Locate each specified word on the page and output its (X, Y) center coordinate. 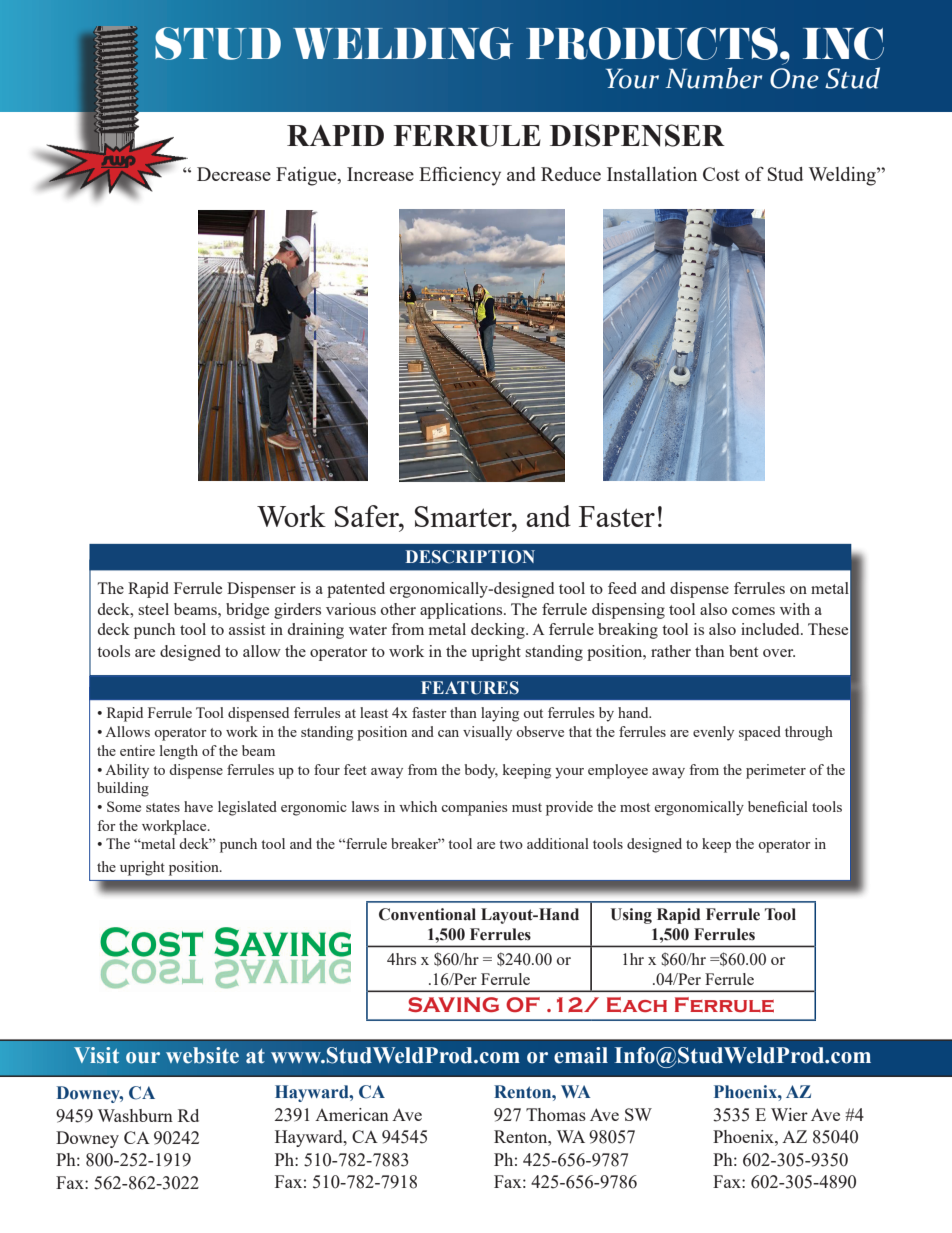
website (202, 1055)
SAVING (453, 1004)
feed (622, 588)
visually (487, 733)
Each (637, 1005)
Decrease (234, 174)
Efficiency (460, 176)
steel (153, 609)
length (179, 752)
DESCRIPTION (470, 557)
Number (713, 78)
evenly (713, 733)
